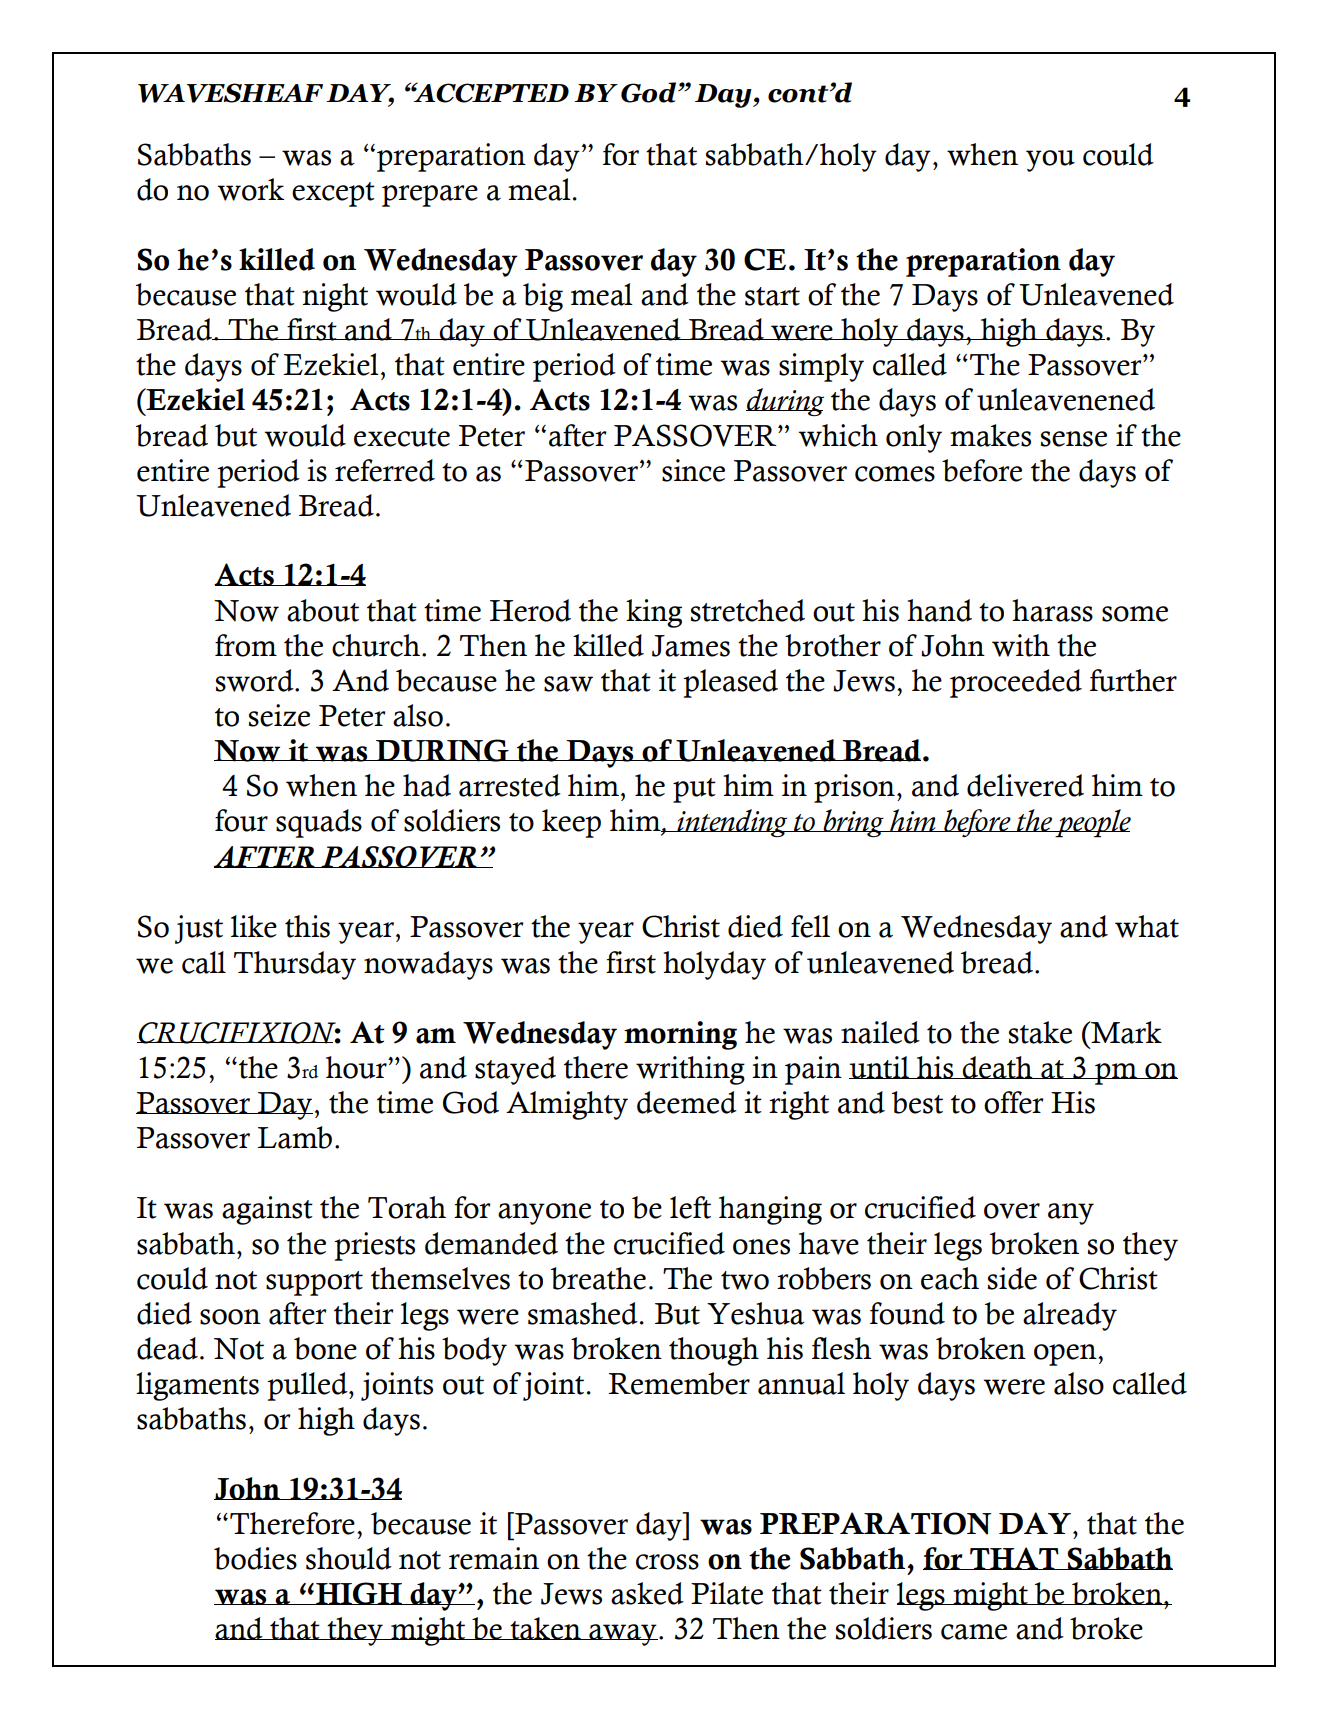 The width and height of the image is (1327, 1718). What do you see at coordinates (647, 1593) in the image?
I see `asked` at bounding box center [647, 1593].
